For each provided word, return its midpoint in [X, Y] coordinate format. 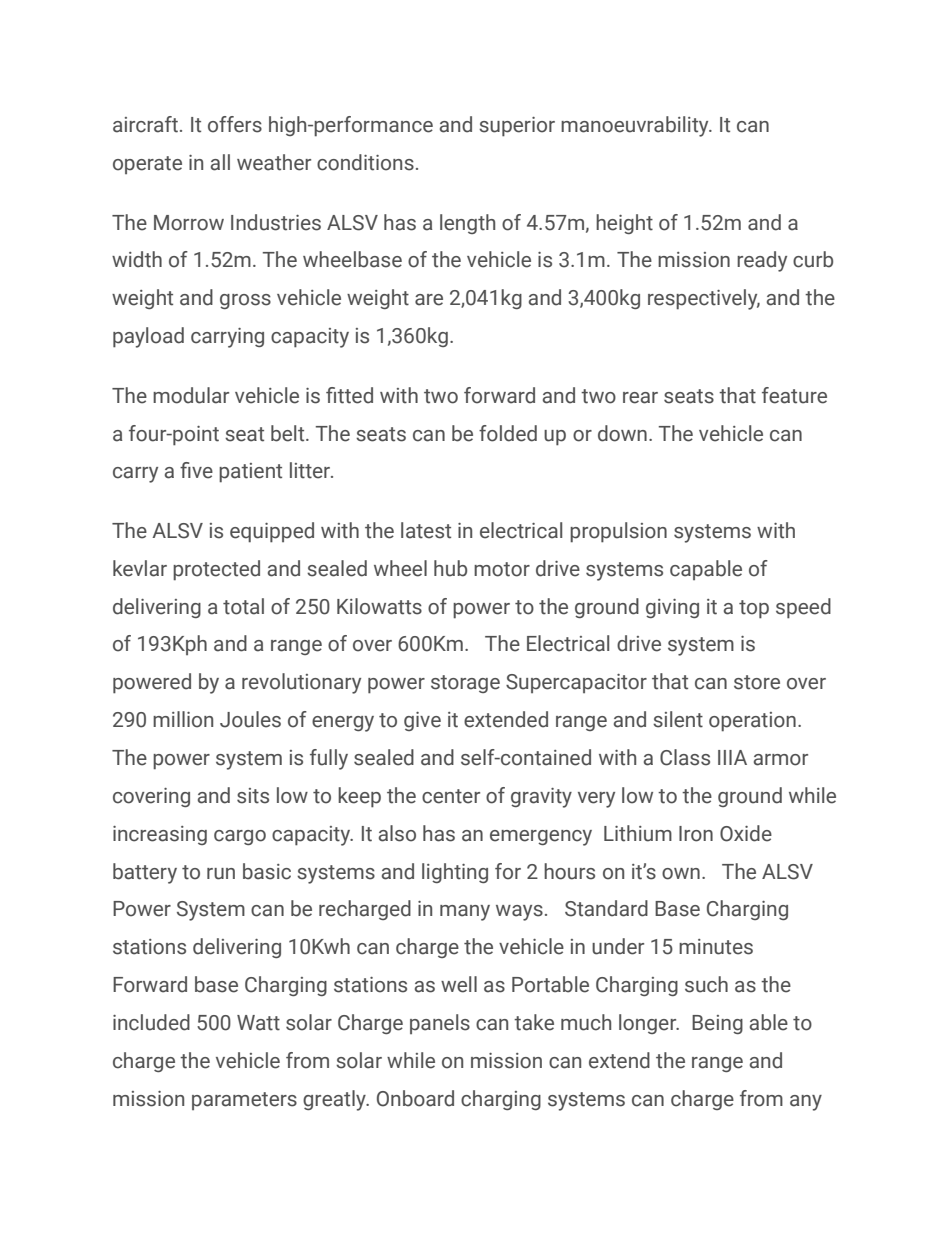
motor [502, 569]
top [754, 609]
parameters [244, 1101]
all [220, 162]
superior [517, 127]
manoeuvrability [636, 126]
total [243, 606]
